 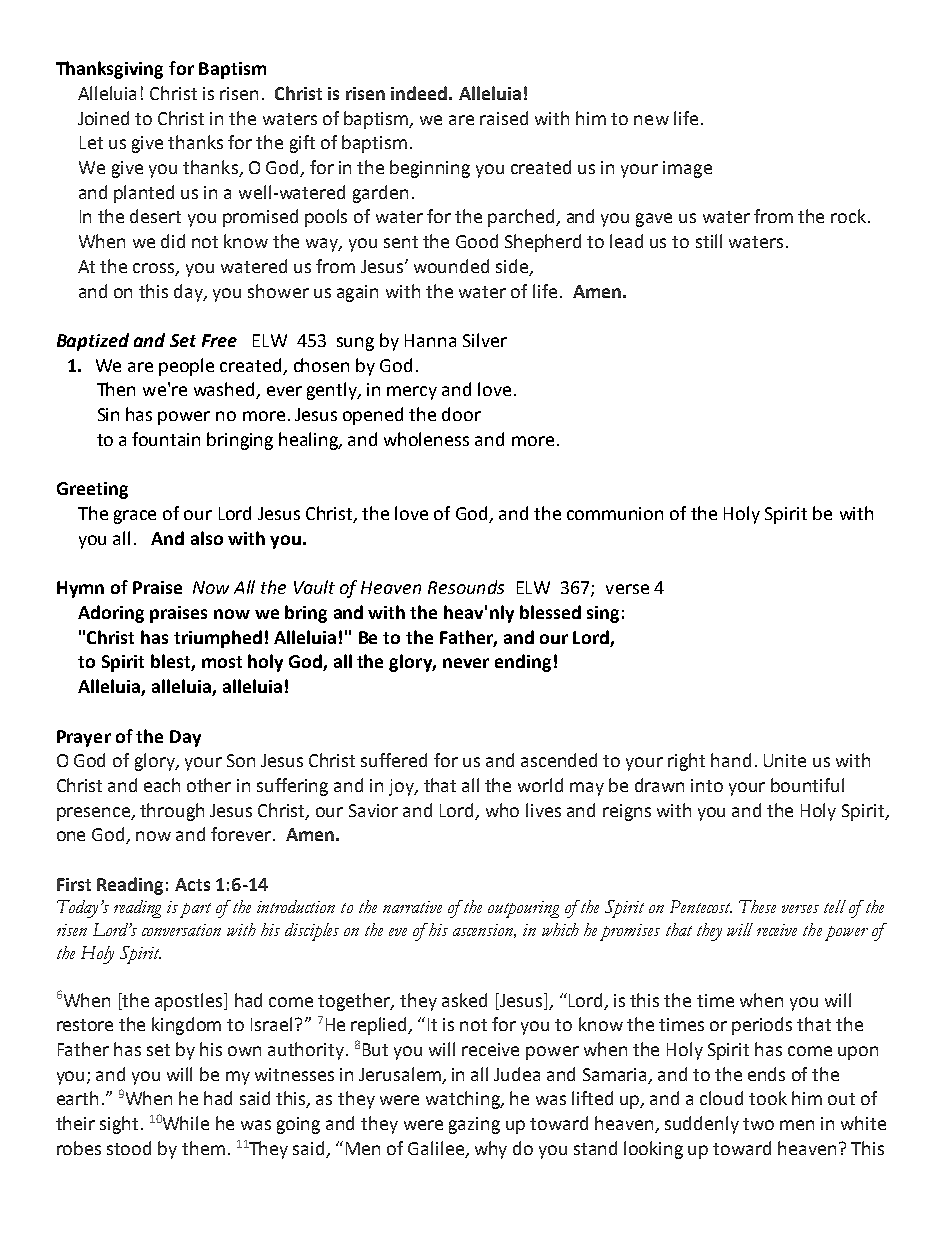 What do you see at coordinates (402, 787) in the page?
I see `joy` at bounding box center [402, 787].
